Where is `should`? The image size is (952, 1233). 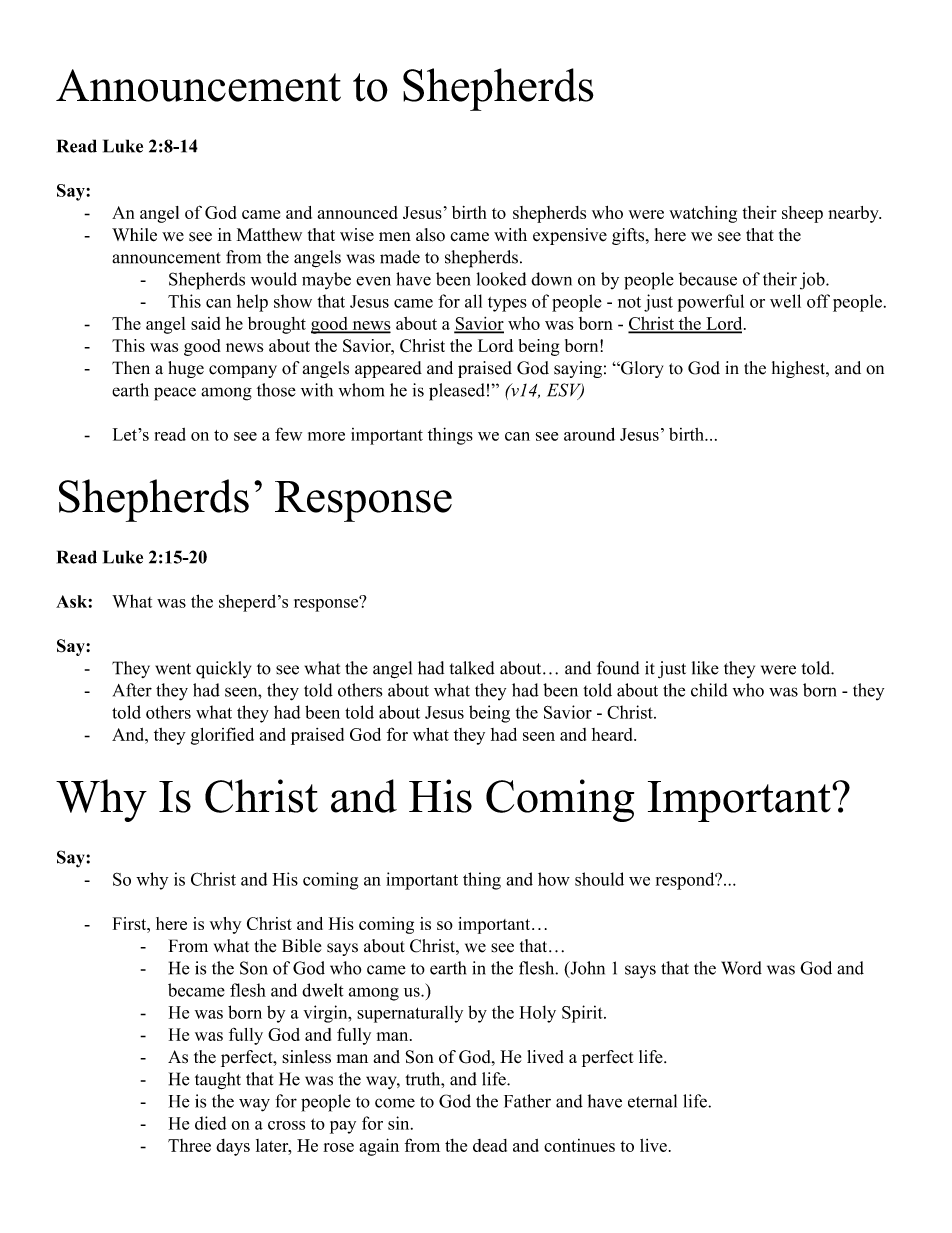
should is located at coordinates (599, 879).
